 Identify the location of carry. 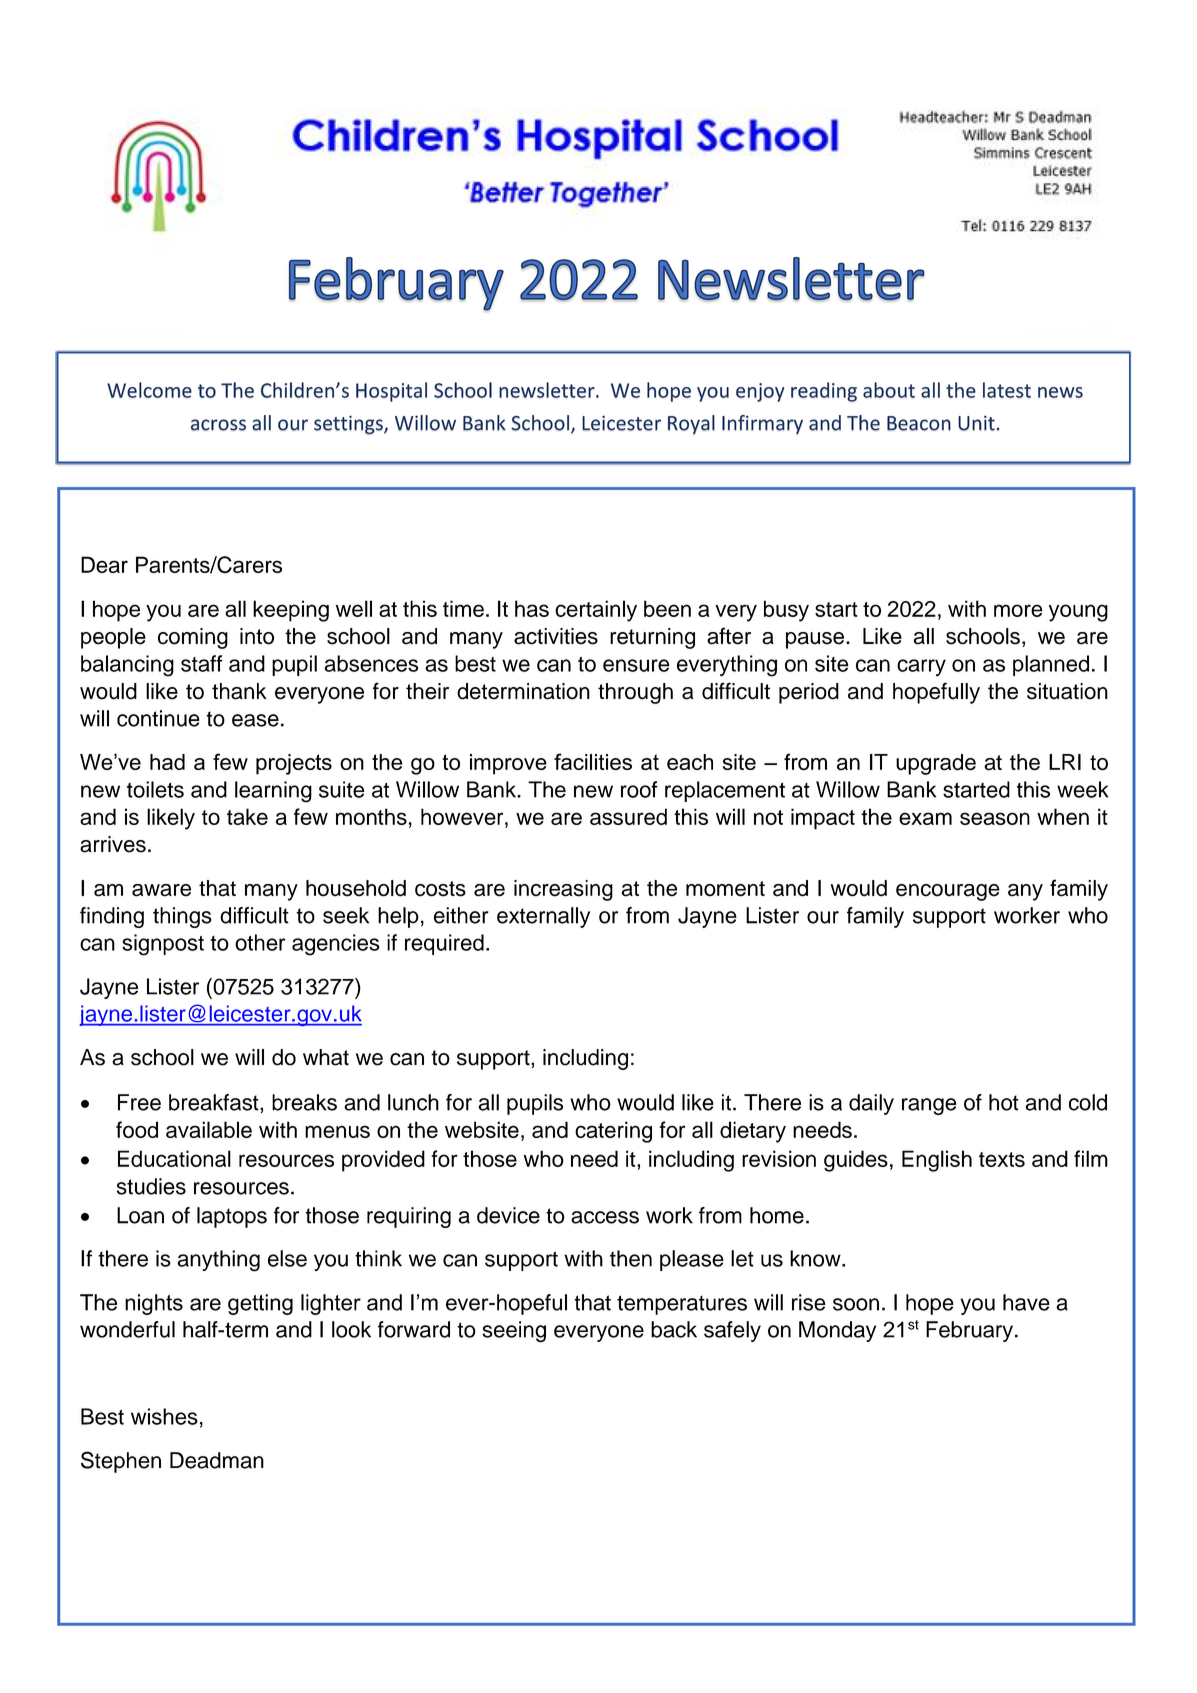
(921, 667).
